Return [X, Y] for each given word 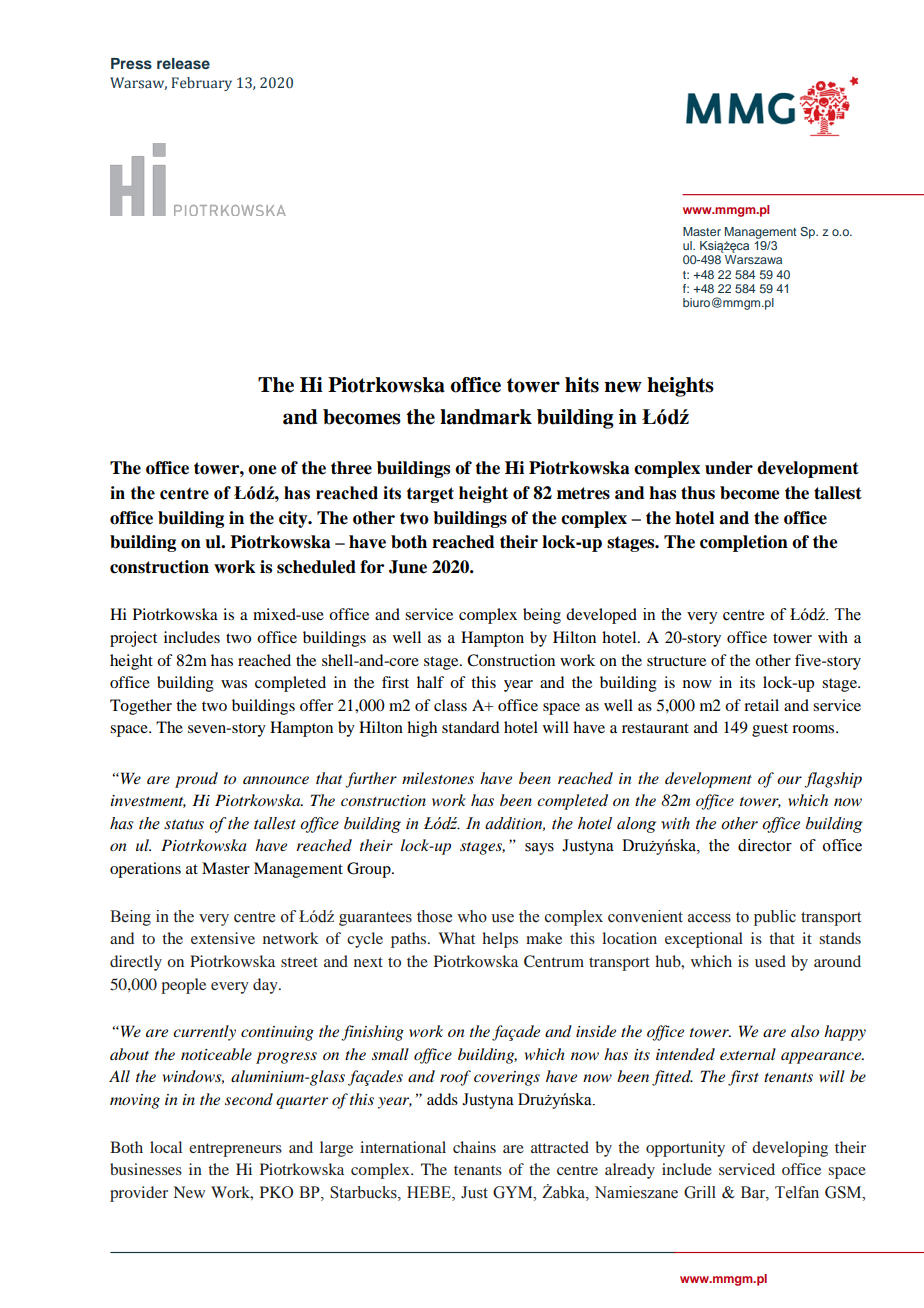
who [472, 916]
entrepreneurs [235, 1150]
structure [676, 661]
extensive [223, 938]
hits [582, 385]
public [775, 918]
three [351, 468]
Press [131, 64]
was [234, 684]
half [430, 682]
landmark [486, 417]
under [729, 468]
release [183, 63]
